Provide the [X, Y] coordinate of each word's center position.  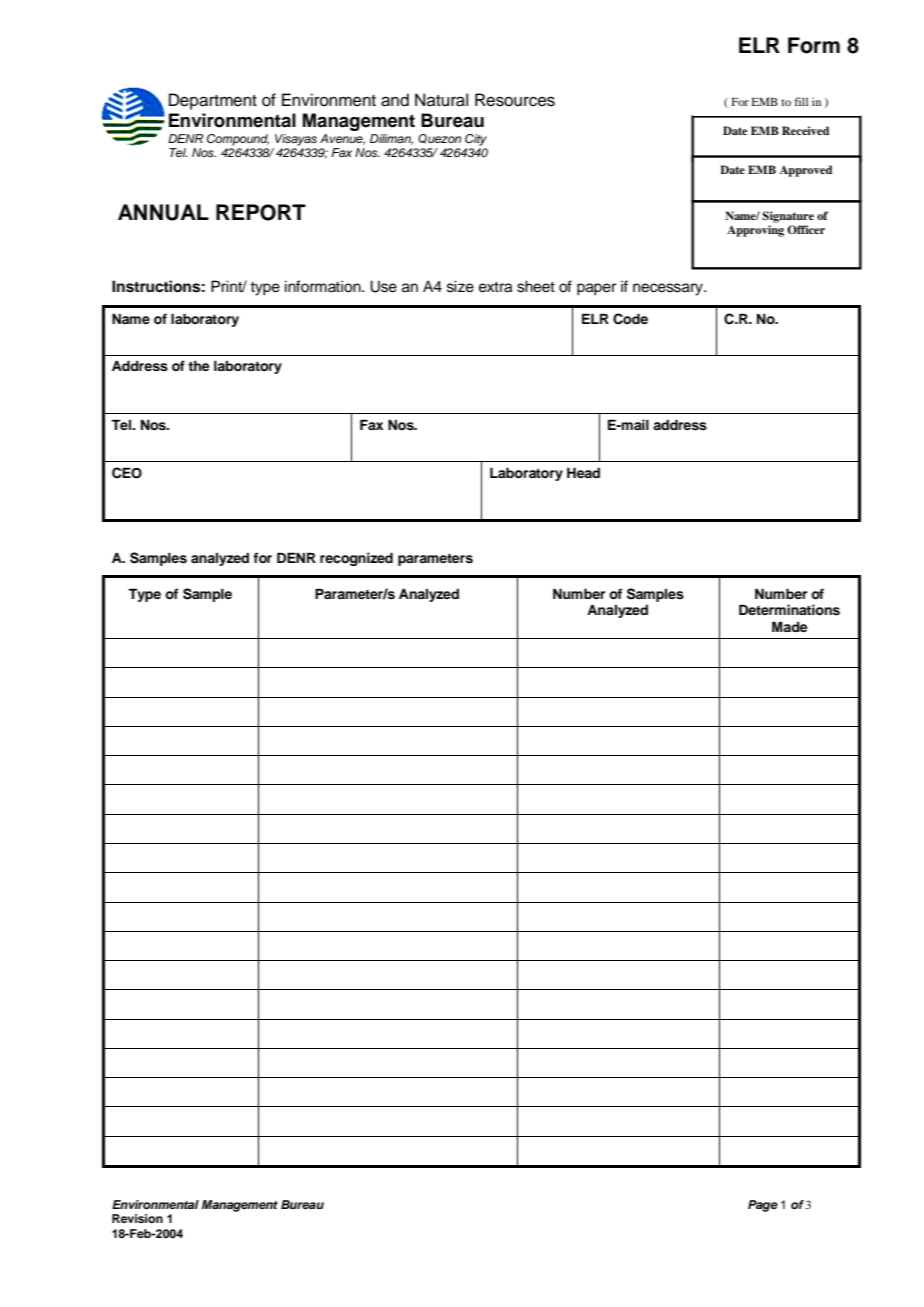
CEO [127, 473]
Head [583, 472]
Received [805, 130]
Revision [137, 1218]
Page [763, 1206]
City [476, 140]
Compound [238, 140]
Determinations [789, 610]
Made [789, 626]
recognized [356, 559]
